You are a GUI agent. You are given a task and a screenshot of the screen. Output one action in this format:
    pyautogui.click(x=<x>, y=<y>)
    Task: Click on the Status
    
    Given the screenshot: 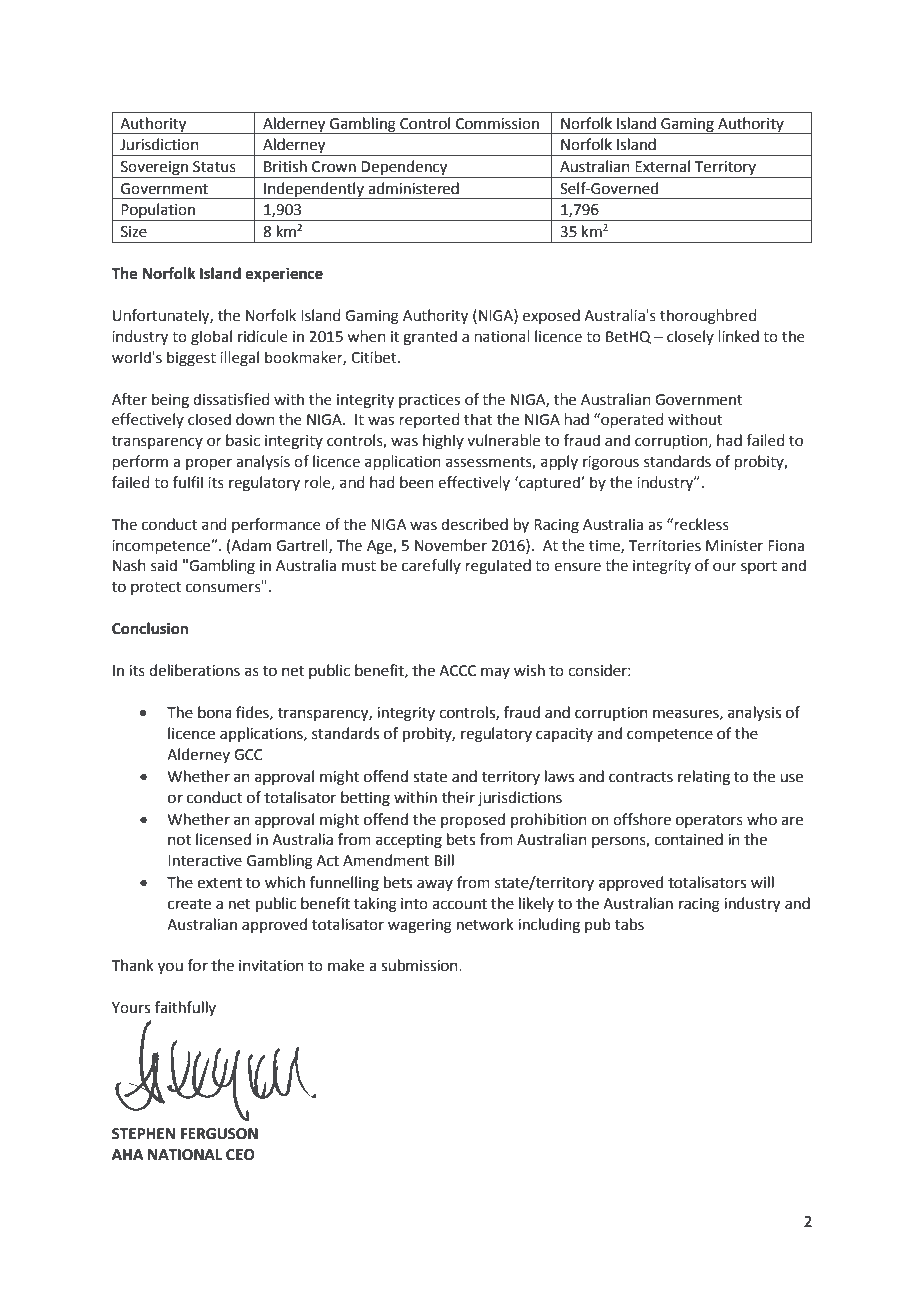 What is the action you would take?
    pyautogui.click(x=214, y=167)
